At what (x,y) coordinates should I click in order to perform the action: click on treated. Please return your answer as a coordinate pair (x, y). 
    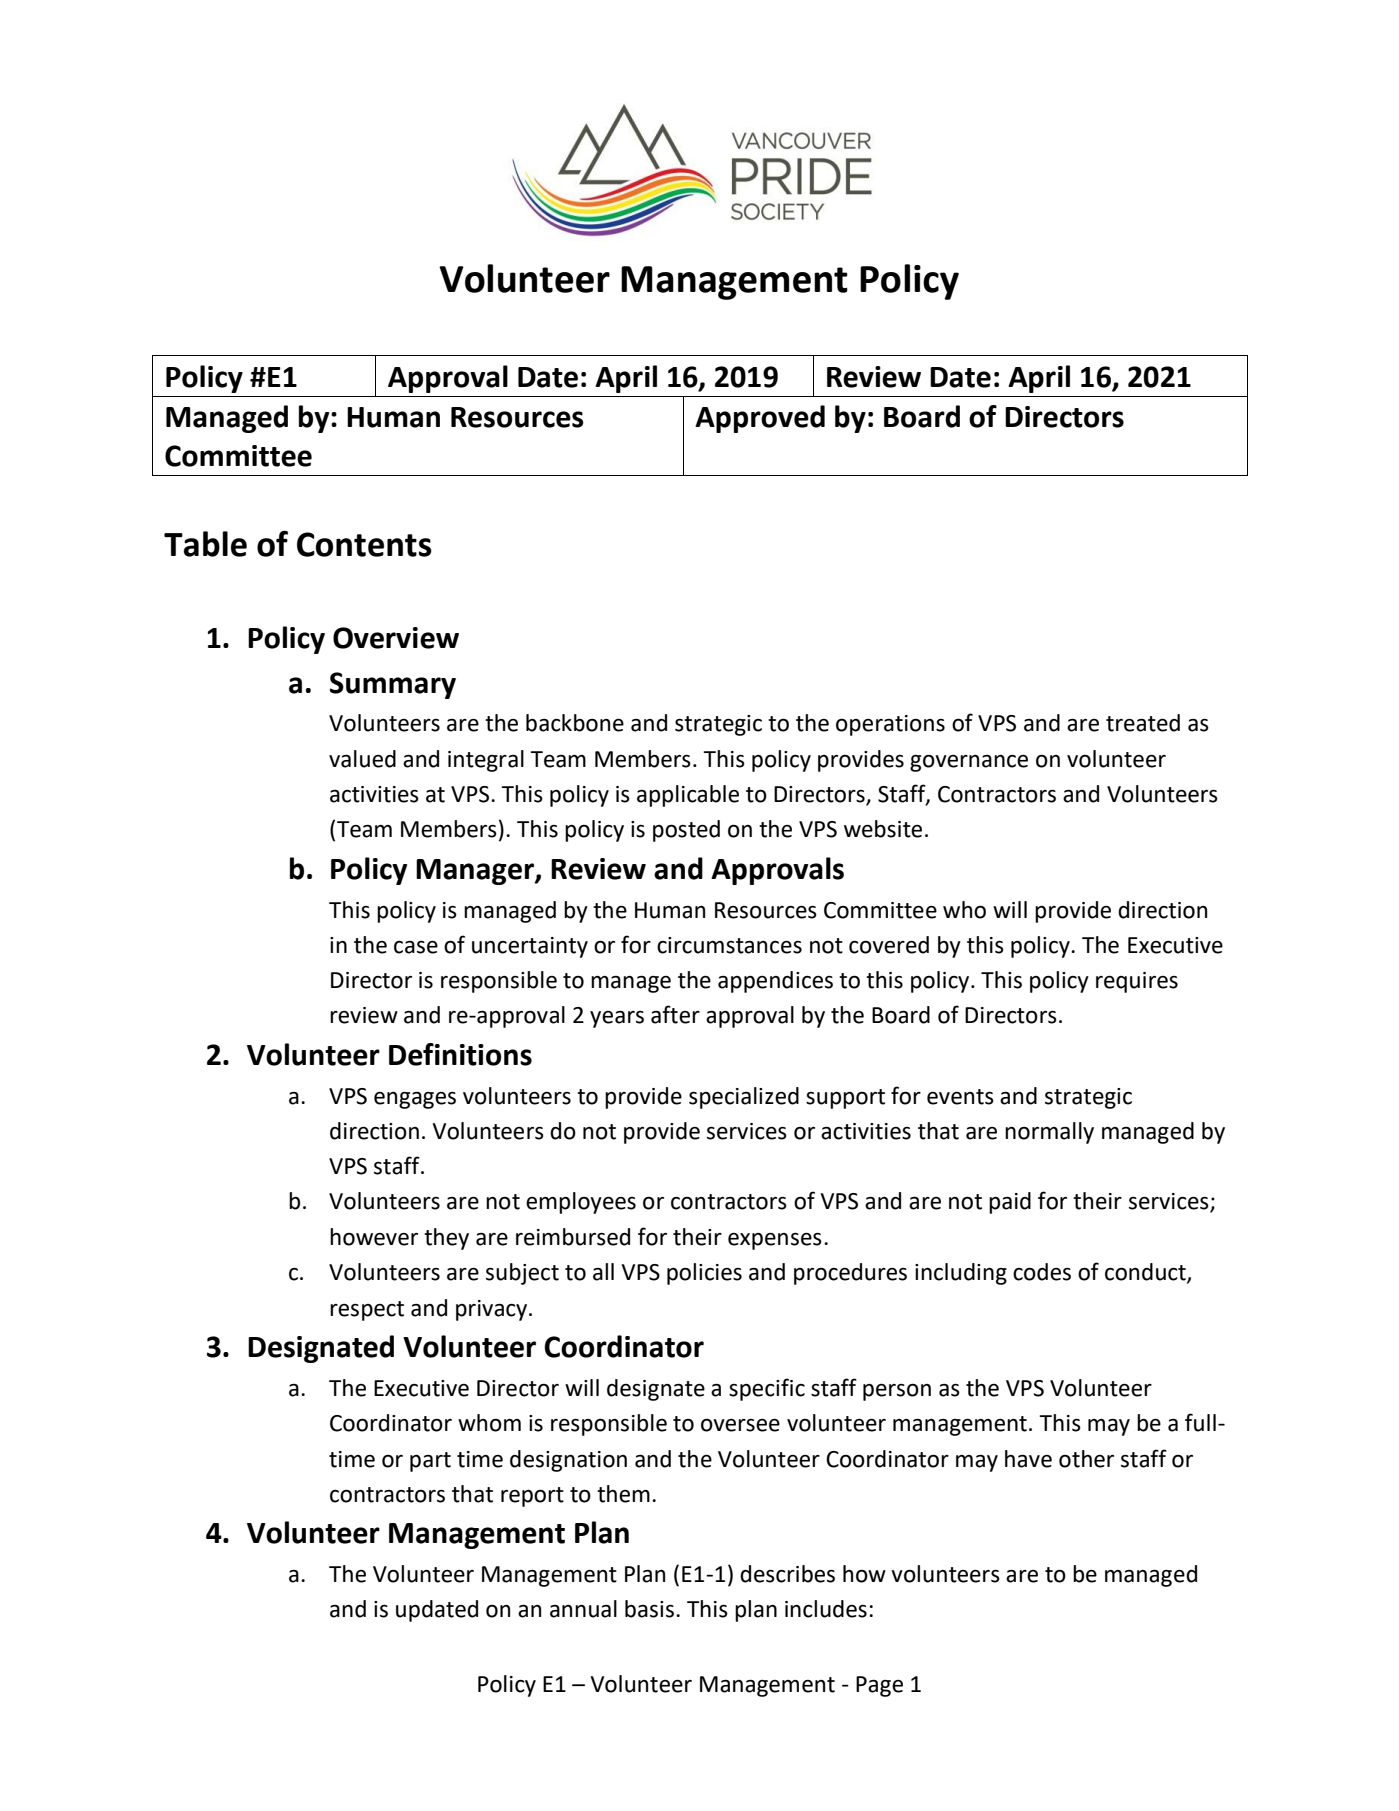
    Looking at the image, I should click on (1143, 723).
